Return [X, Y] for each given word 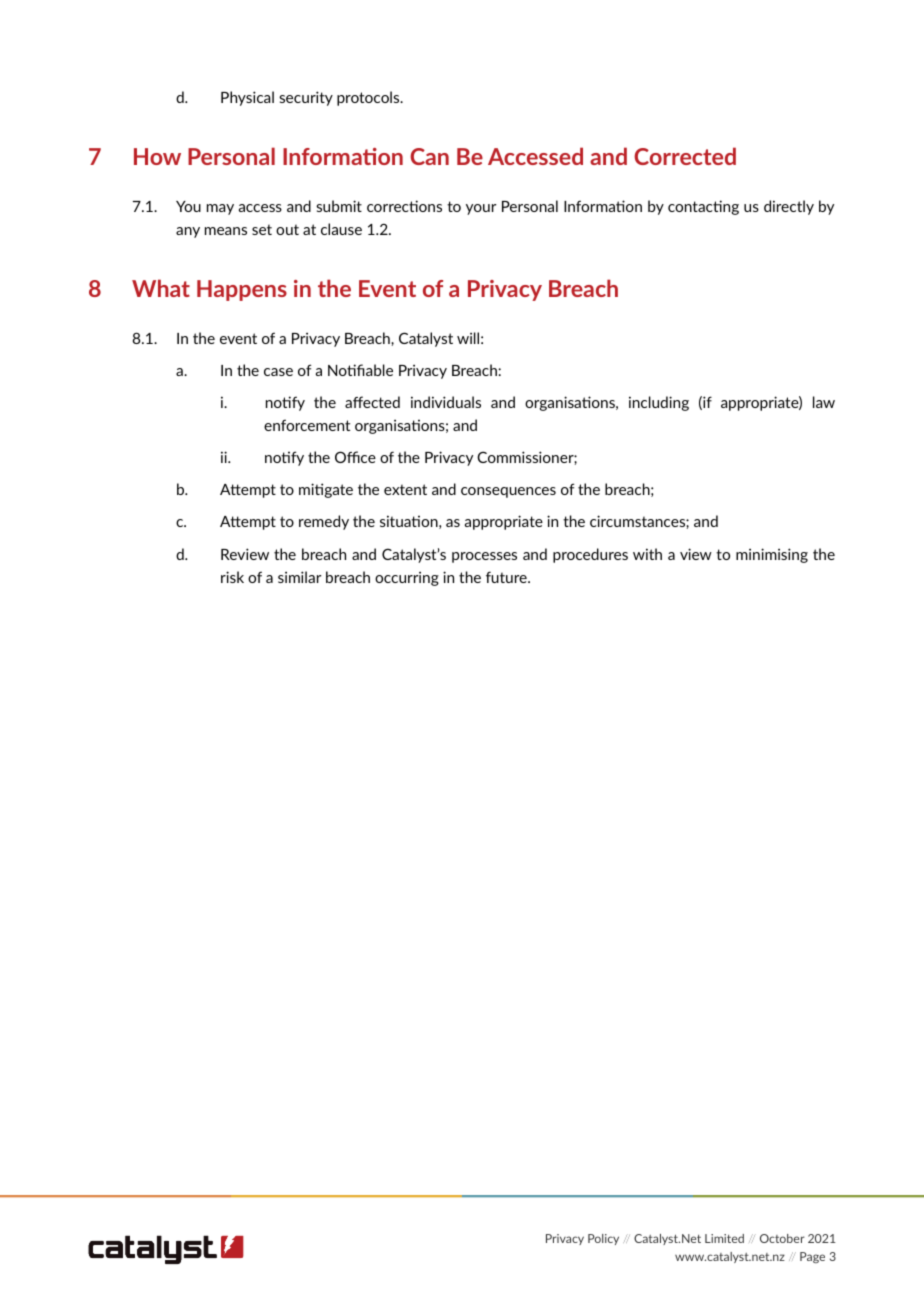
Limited [724, 1238]
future [507, 577]
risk [232, 577]
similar [300, 577]
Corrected [685, 156]
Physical [247, 98]
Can [429, 156]
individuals [446, 402]
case [278, 372]
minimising [772, 555]
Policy [603, 1239]
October [782, 1238]
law [824, 402]
